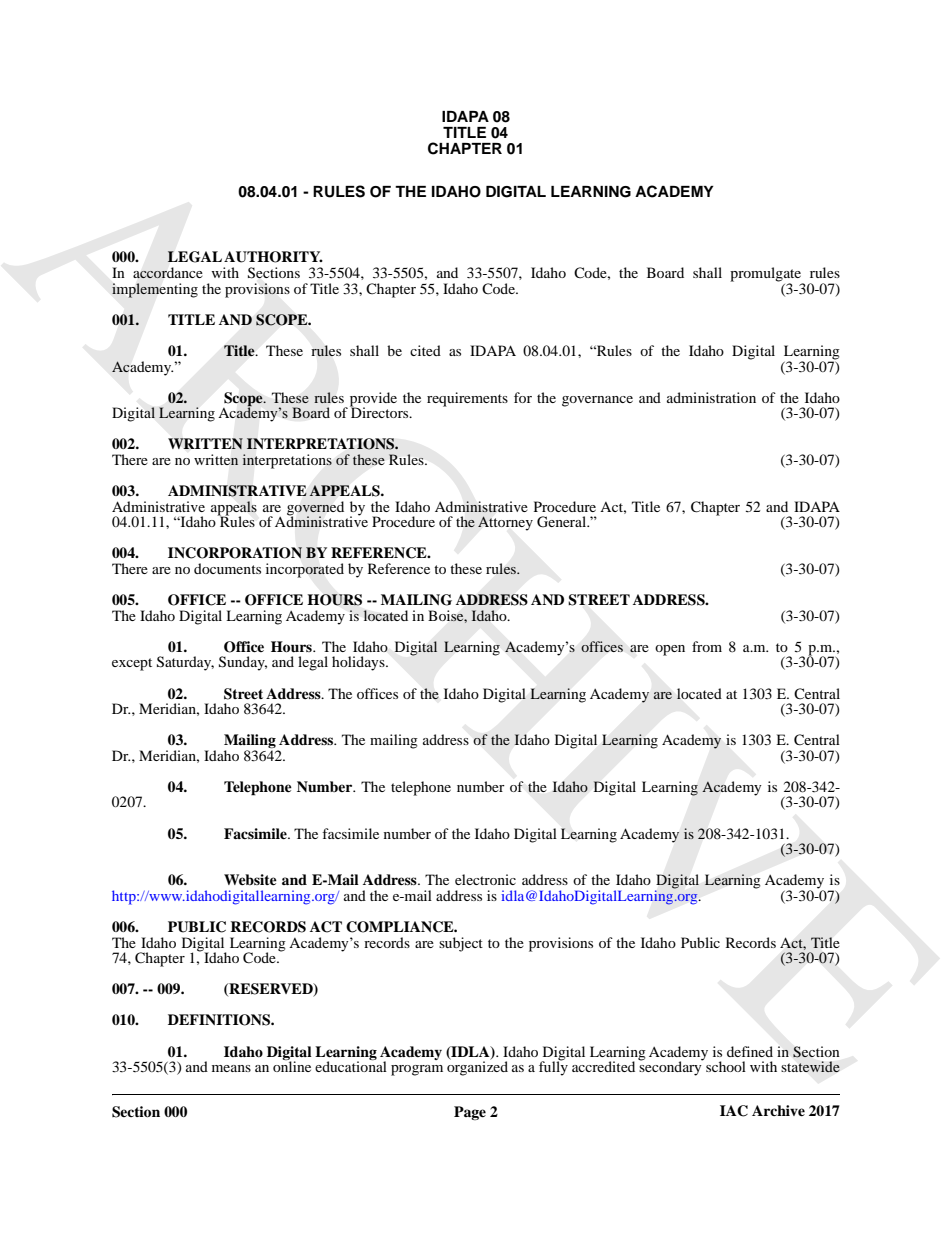  Describe the element at coordinates (485, 879) in the screenshot. I see `electronic` at that location.
